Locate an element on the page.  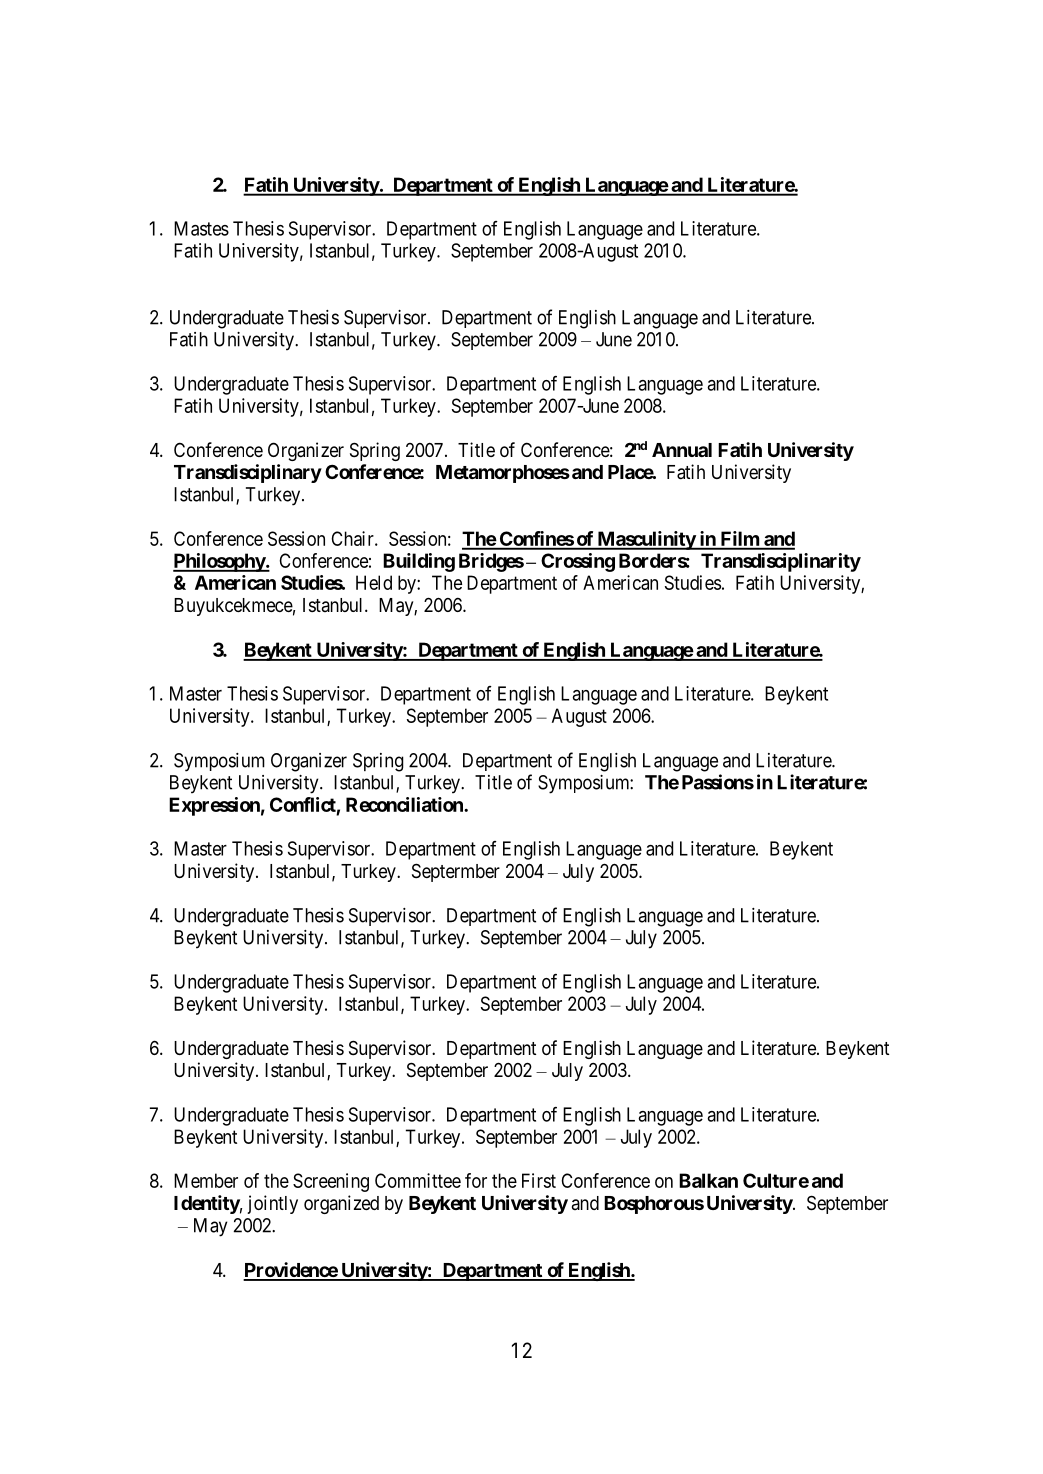
Annual is located at coordinates (682, 450).
